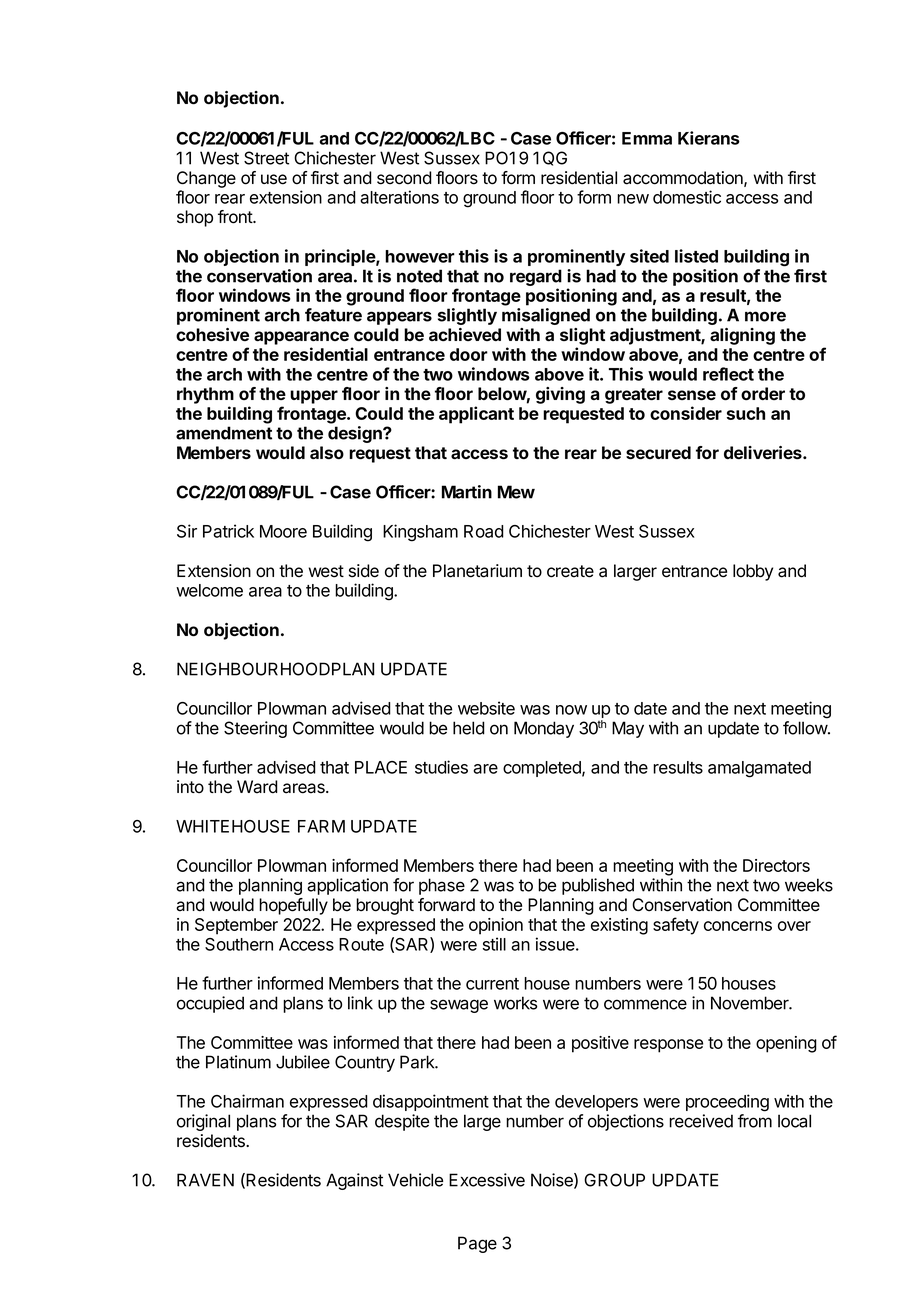  I want to click on second, so click(404, 178).
